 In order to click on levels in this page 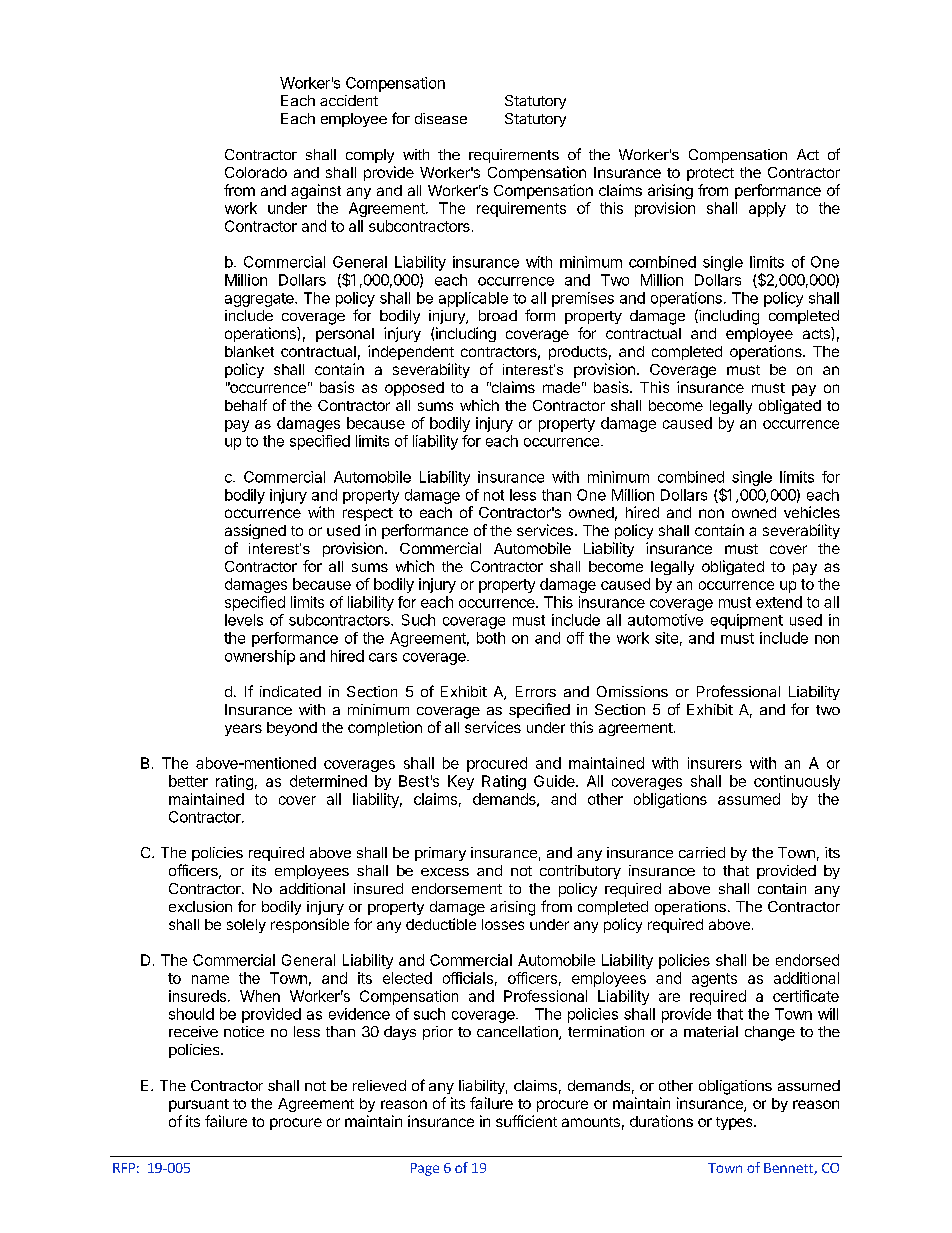, I will do `click(244, 620)`.
